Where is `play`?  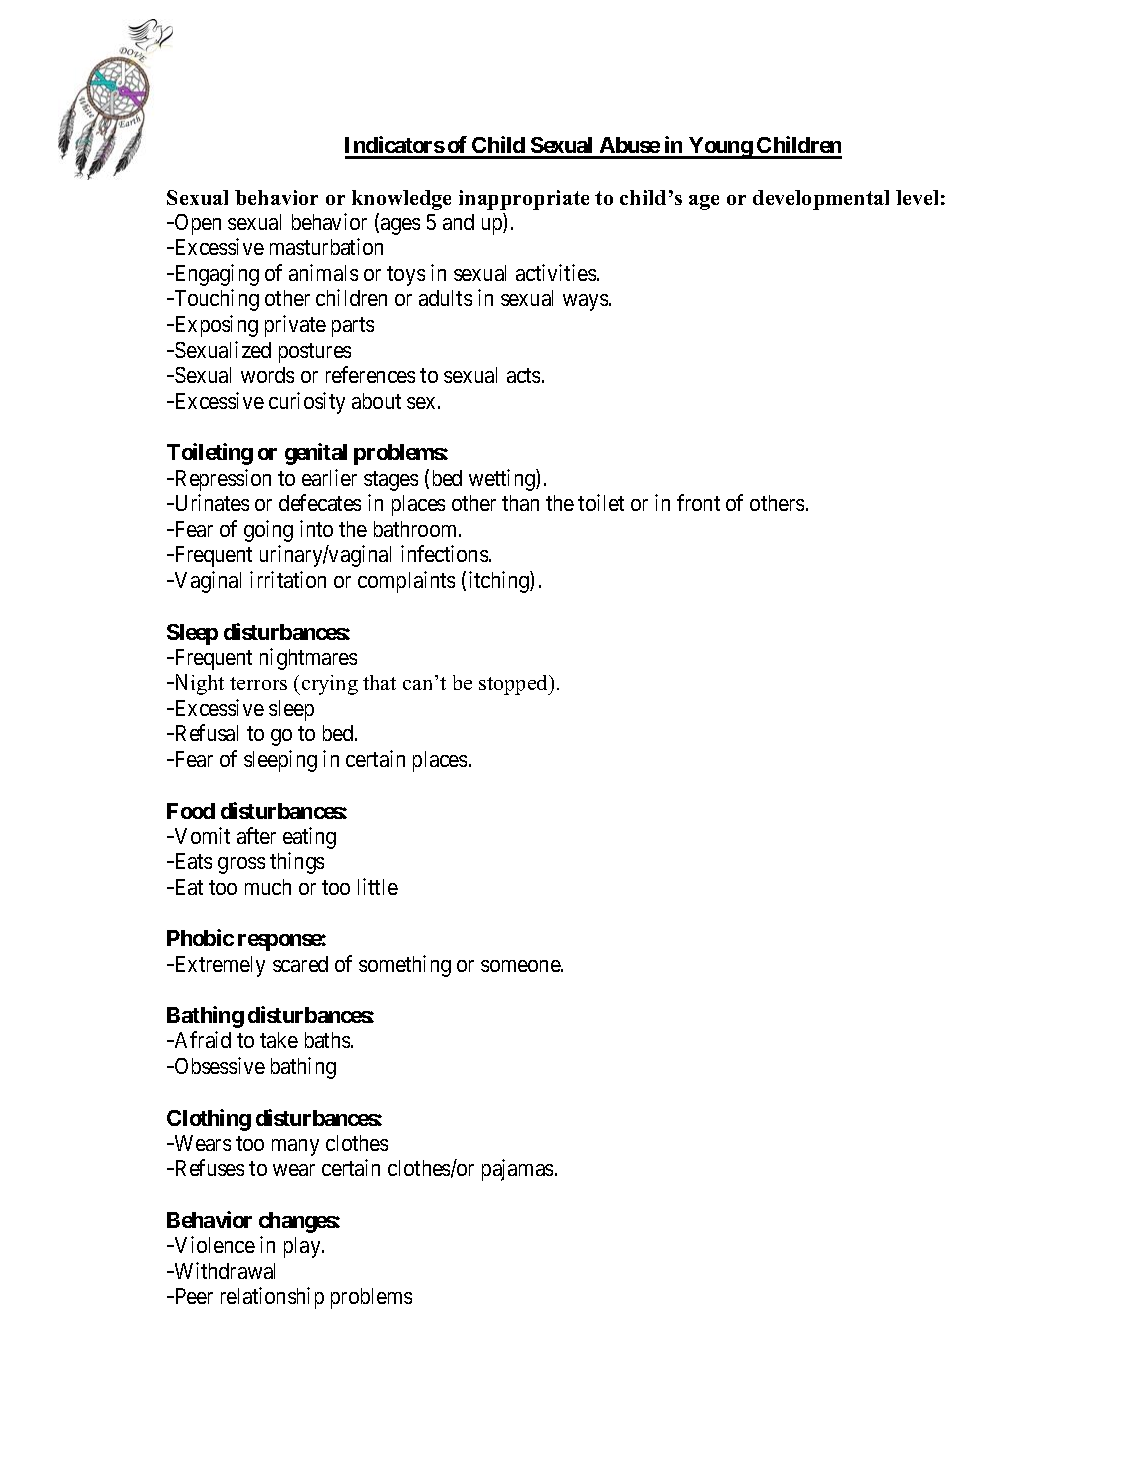
play is located at coordinates (303, 1247).
